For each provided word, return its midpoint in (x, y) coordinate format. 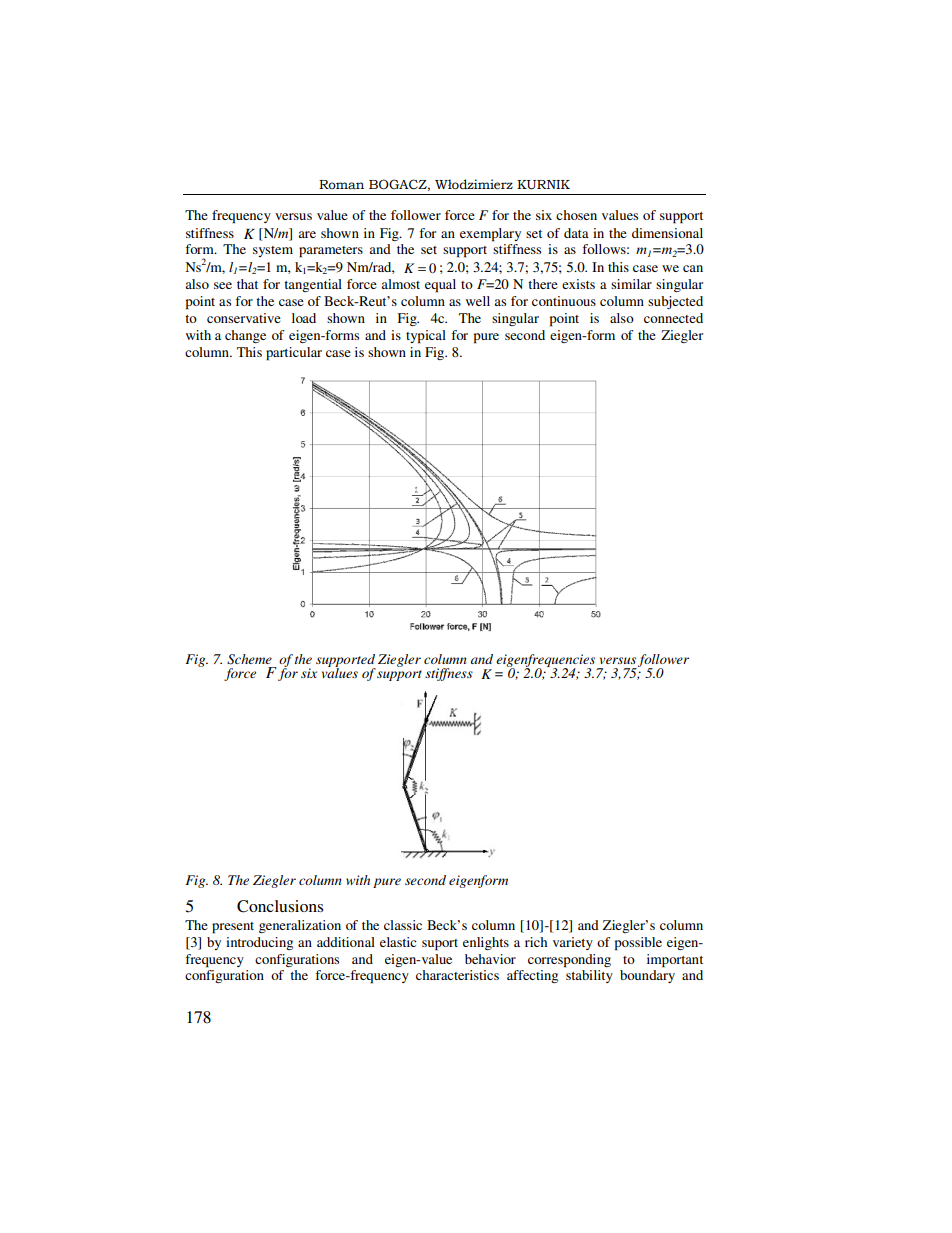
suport (440, 945)
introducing (259, 943)
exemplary (490, 235)
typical (426, 337)
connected (673, 318)
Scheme (249, 659)
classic (403, 925)
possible (638, 944)
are (307, 234)
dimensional (667, 233)
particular (294, 354)
